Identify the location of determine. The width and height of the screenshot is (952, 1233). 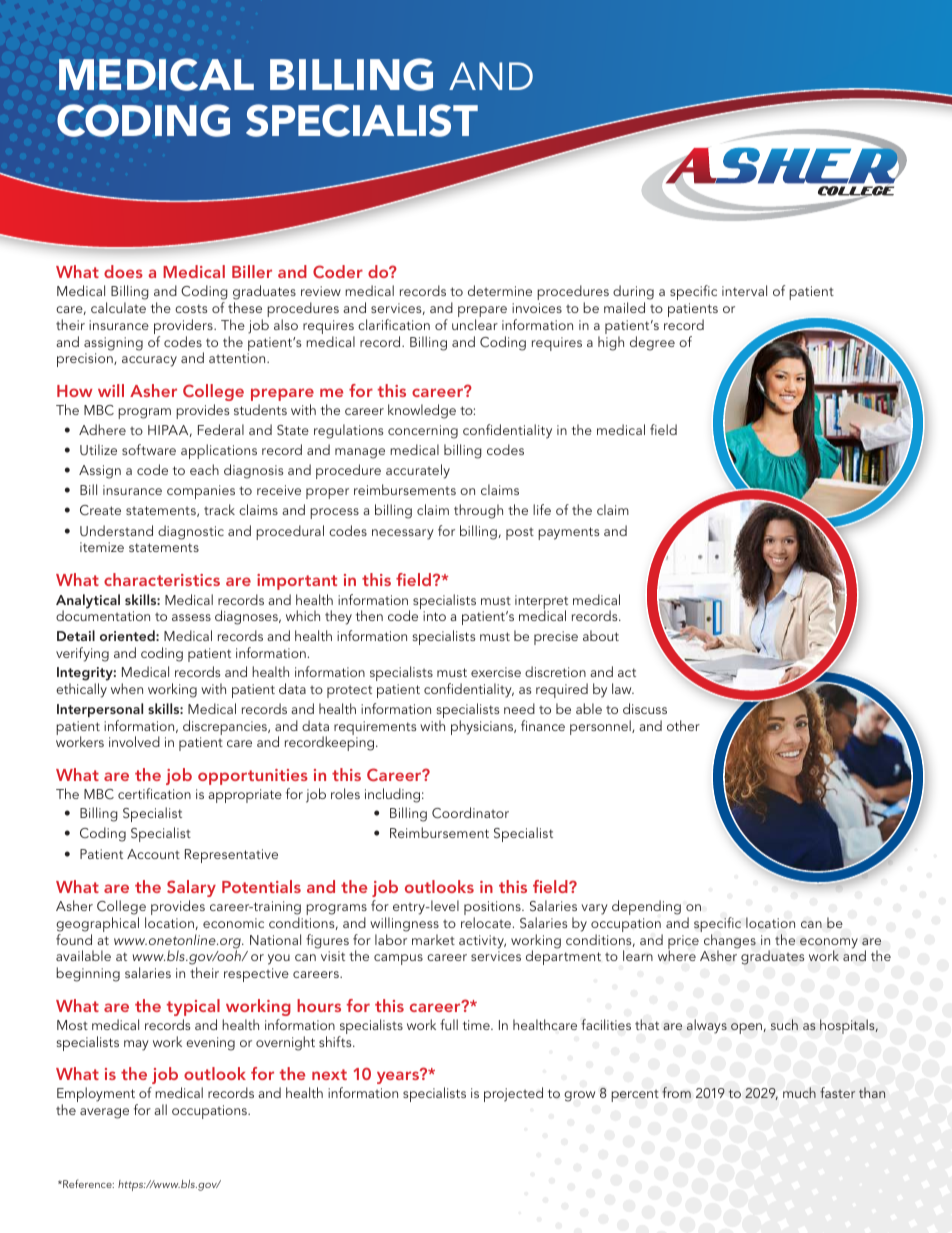
(500, 290).
